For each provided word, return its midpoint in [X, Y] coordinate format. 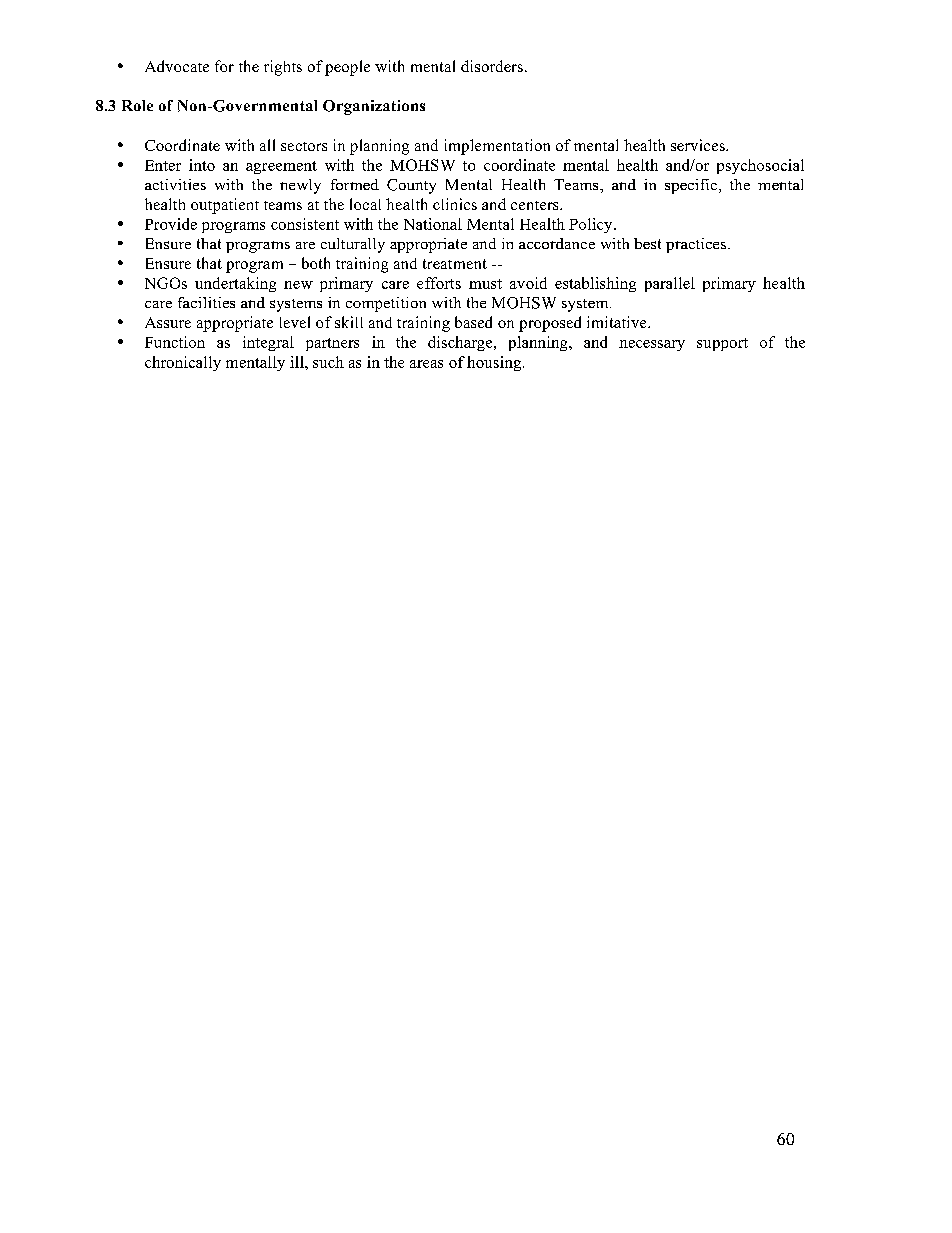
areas [426, 364]
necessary [652, 345]
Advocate [177, 66]
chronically [183, 363]
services [699, 145]
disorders [492, 66]
